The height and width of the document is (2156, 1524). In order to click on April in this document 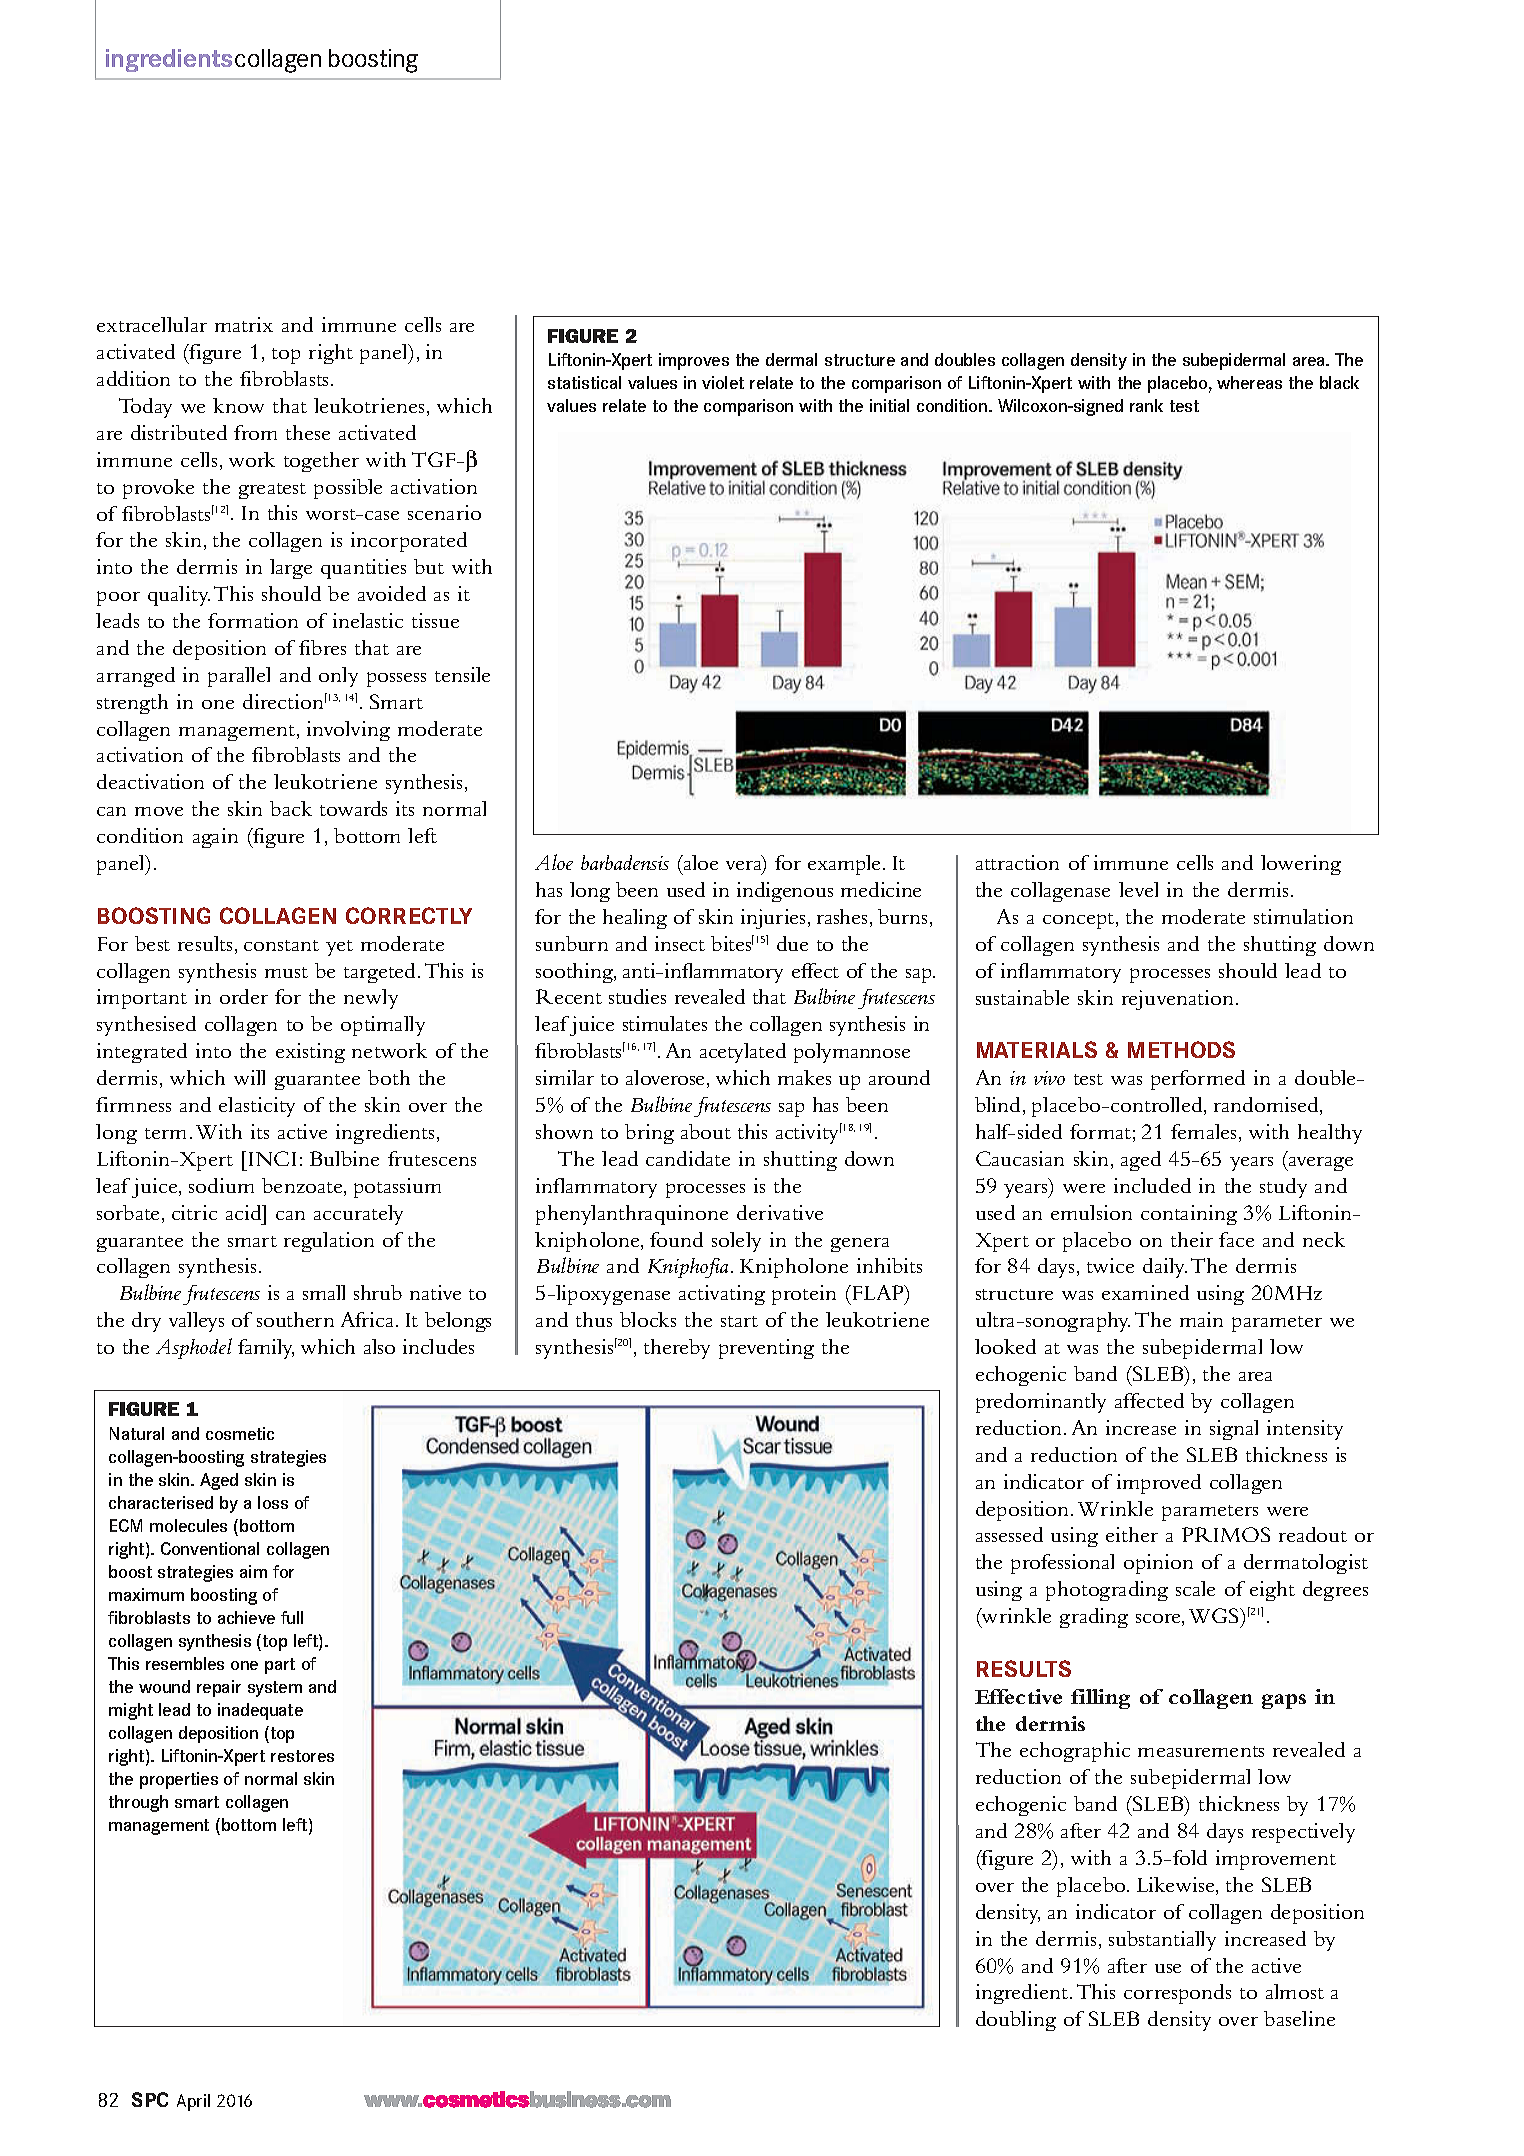, I will do `click(193, 2102)`.
